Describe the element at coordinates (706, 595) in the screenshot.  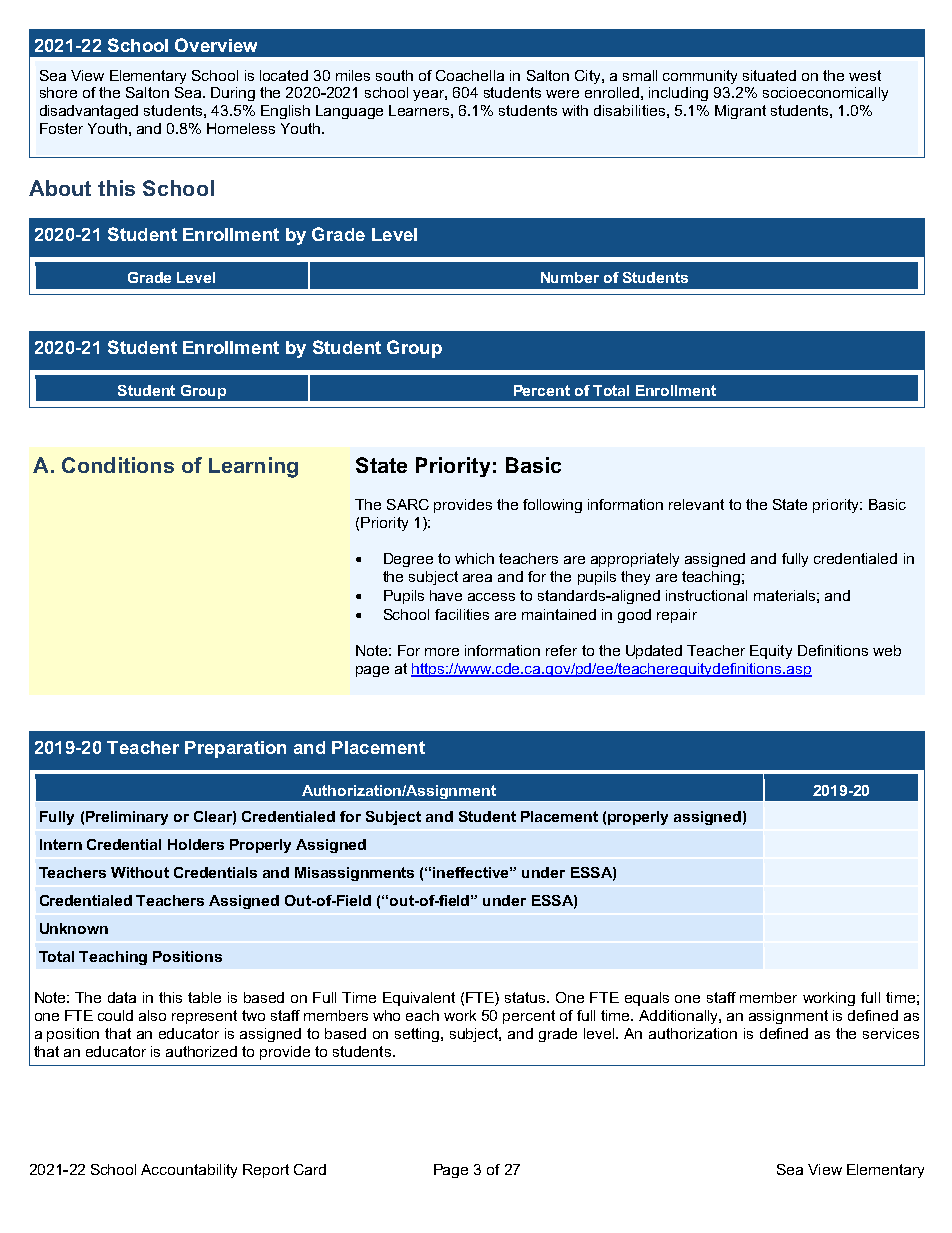
I see `instructional` at that location.
